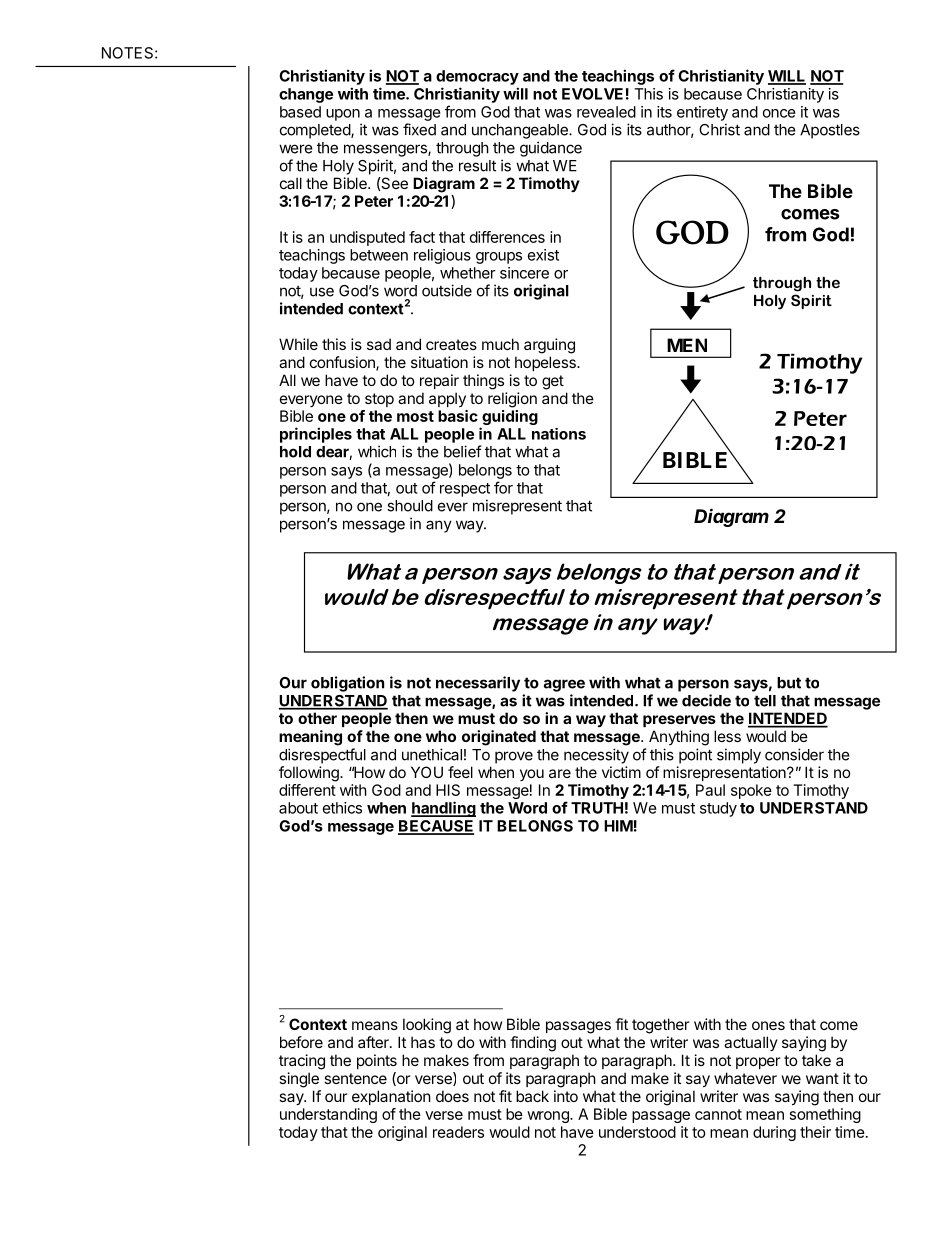 This image has width=952, height=1233. What do you see at coordinates (564, 685) in the image?
I see `agree` at bounding box center [564, 685].
